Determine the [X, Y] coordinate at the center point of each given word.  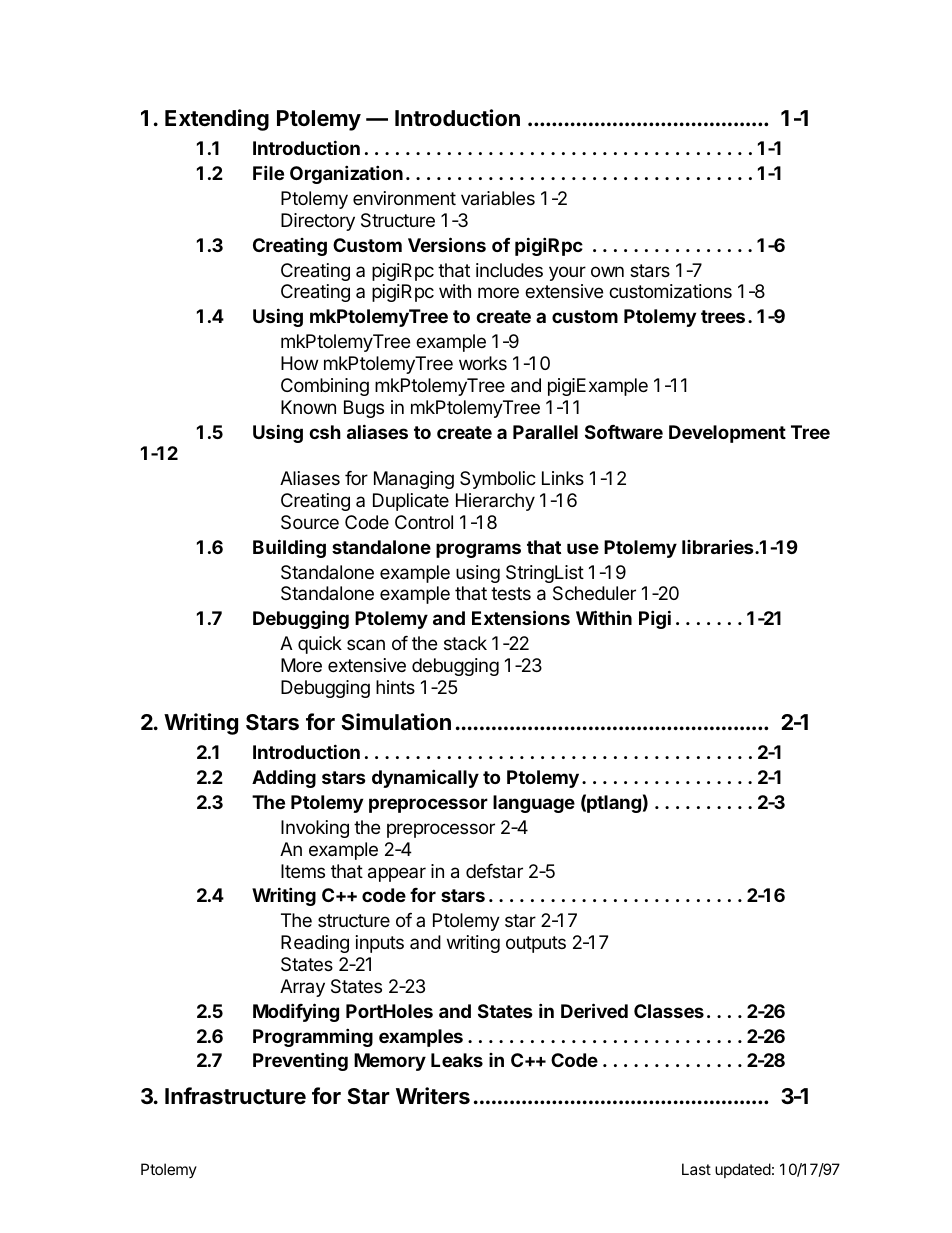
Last [696, 1169]
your [567, 273]
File [268, 172]
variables [498, 198]
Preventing [300, 1061]
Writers [433, 1096]
